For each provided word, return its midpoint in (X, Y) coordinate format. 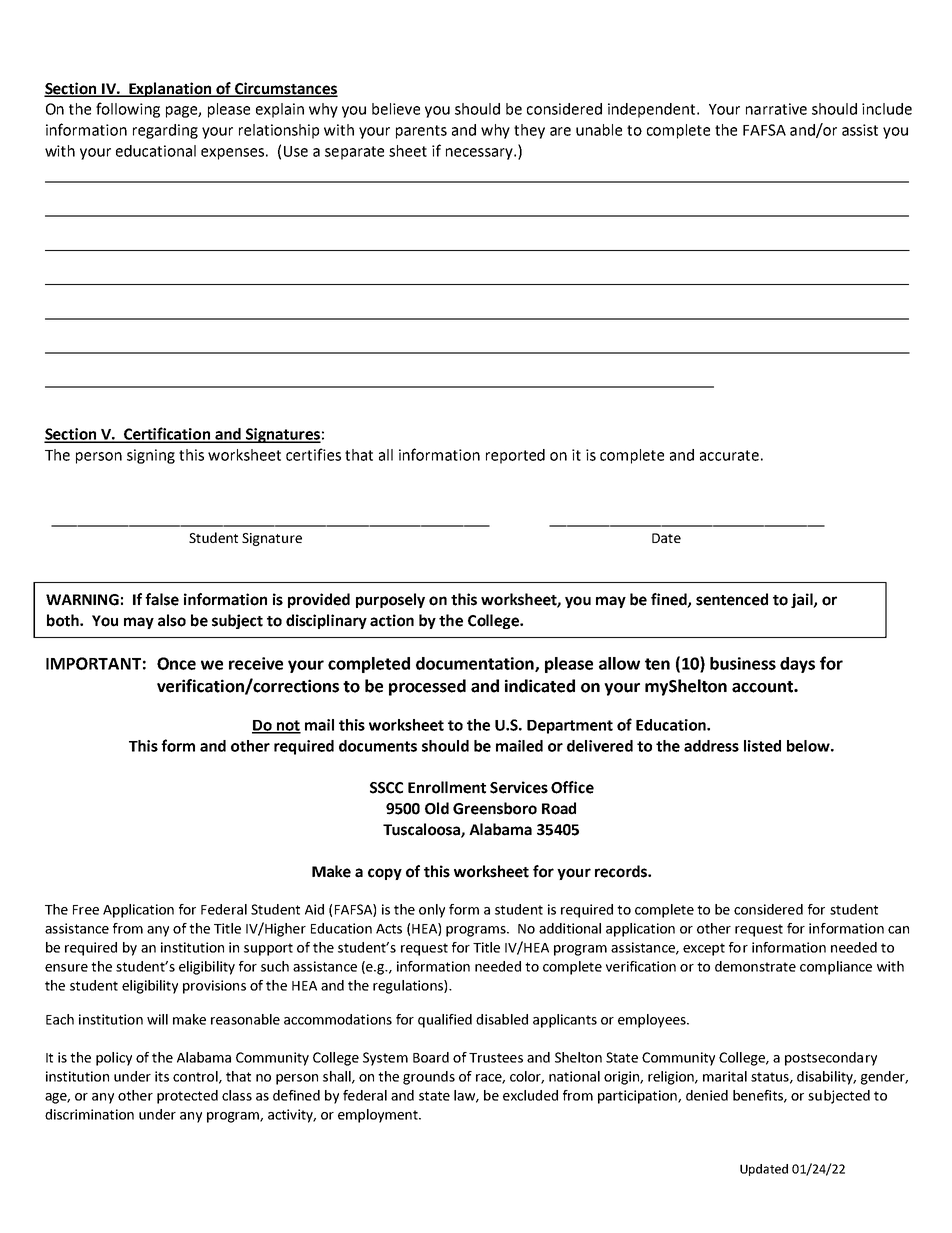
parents (421, 132)
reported (515, 456)
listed (762, 746)
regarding (165, 131)
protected (187, 1097)
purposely (390, 600)
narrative (776, 109)
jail (803, 600)
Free (86, 910)
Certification (167, 434)
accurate (729, 455)
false (162, 599)
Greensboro (495, 808)
